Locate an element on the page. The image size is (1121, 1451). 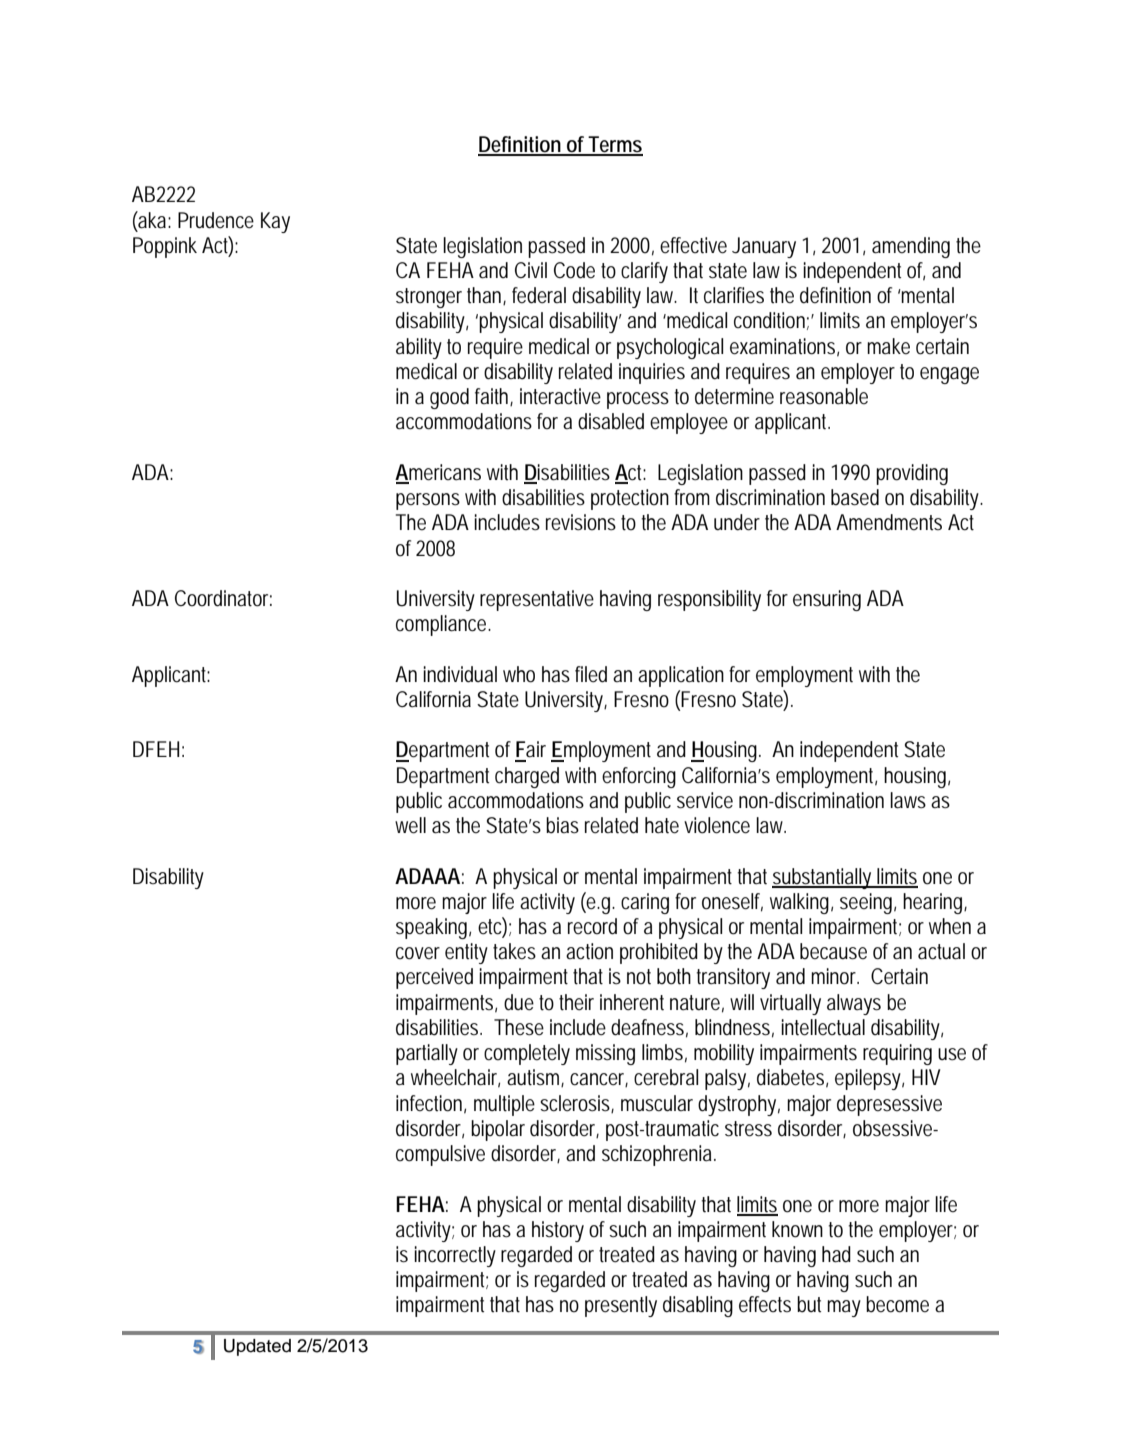
because is located at coordinates (833, 951).
